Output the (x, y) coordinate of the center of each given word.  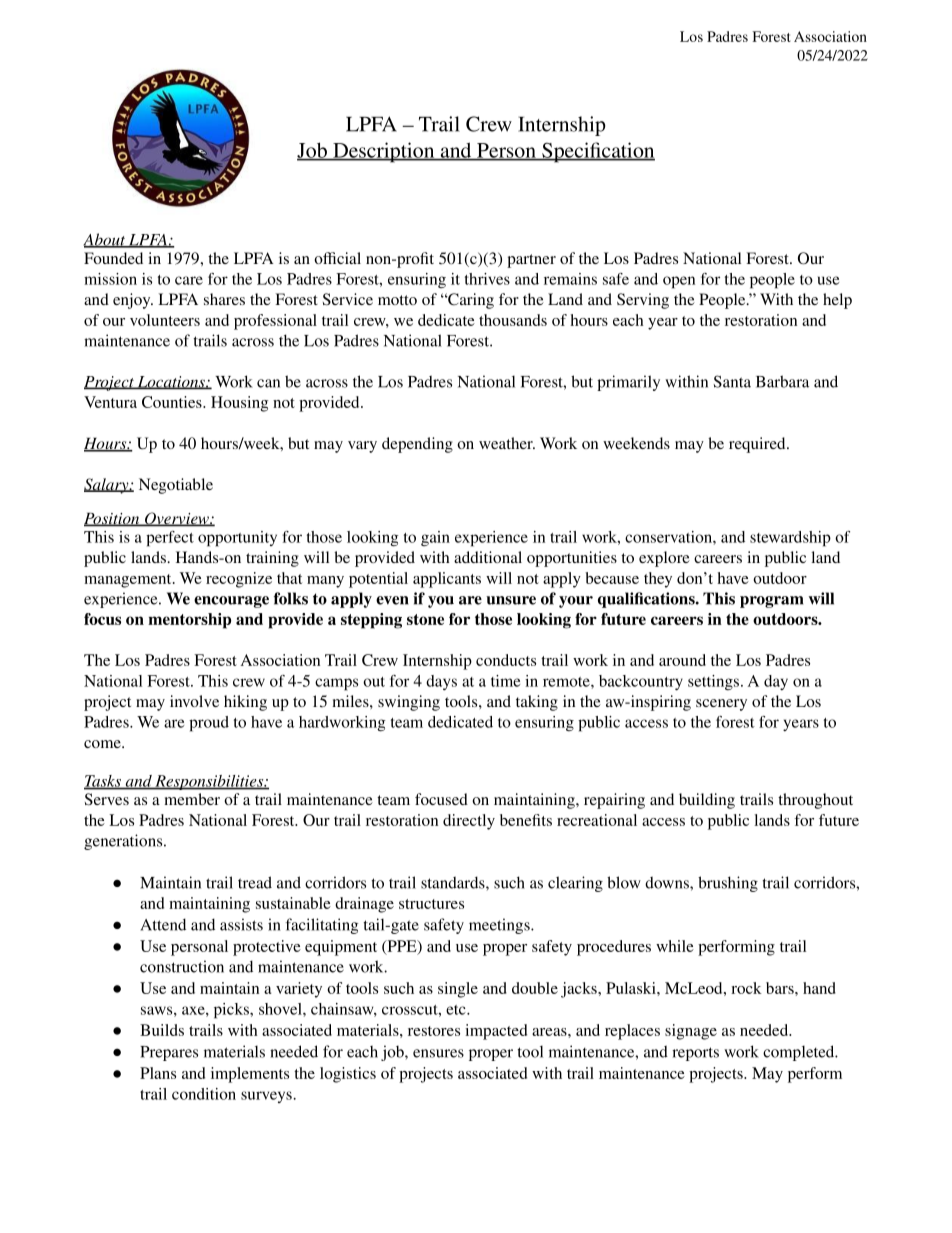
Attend (163, 924)
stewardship (790, 539)
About (105, 240)
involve (194, 701)
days (441, 682)
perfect (170, 539)
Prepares (169, 1053)
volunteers (165, 320)
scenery (721, 705)
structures (431, 904)
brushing (728, 884)
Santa (732, 381)
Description (384, 152)
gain (435, 538)
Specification (597, 152)
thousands (513, 320)
